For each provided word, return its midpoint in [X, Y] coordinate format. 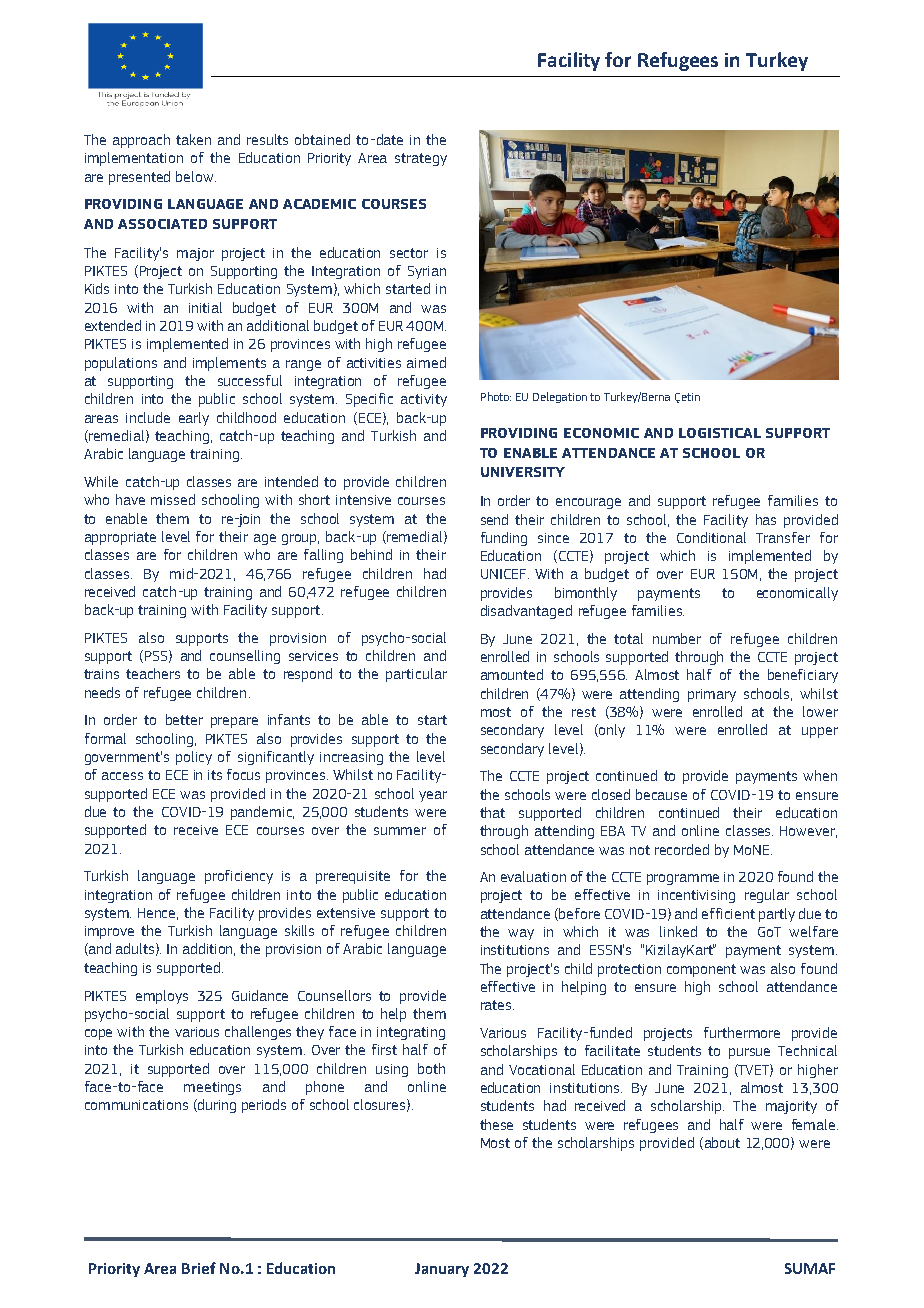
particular [416, 675]
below [196, 176]
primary [712, 695]
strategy [421, 159]
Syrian [427, 272]
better [184, 719]
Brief [199, 1268]
